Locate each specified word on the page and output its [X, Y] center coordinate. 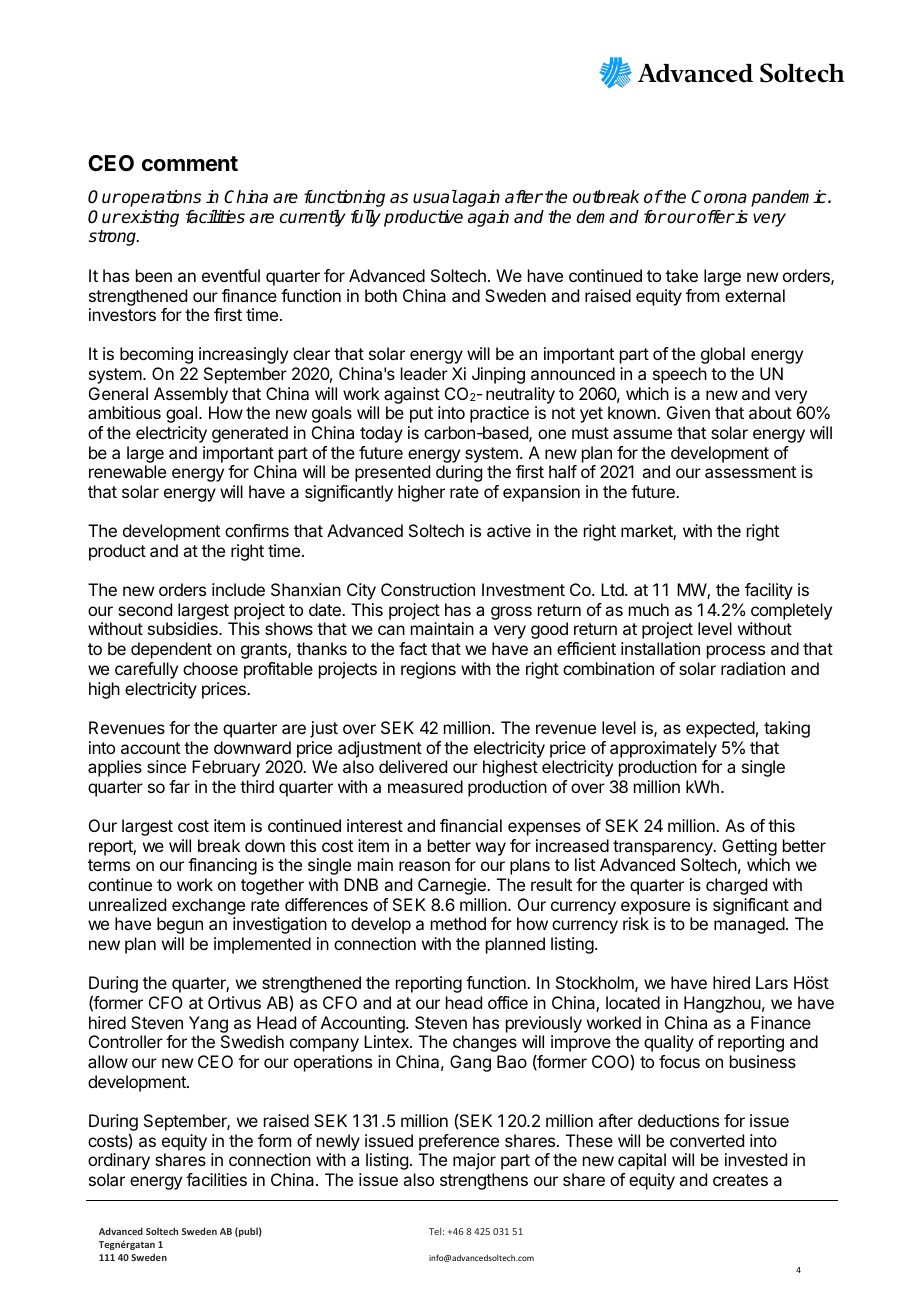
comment [190, 163]
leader [424, 373]
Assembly [191, 395]
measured [425, 786]
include [238, 589]
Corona [719, 197]
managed [749, 925]
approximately [663, 749]
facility [769, 591]
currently [313, 218]
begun [180, 925]
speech [680, 375]
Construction [428, 589]
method [458, 923]
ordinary [119, 1161]
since [166, 766]
